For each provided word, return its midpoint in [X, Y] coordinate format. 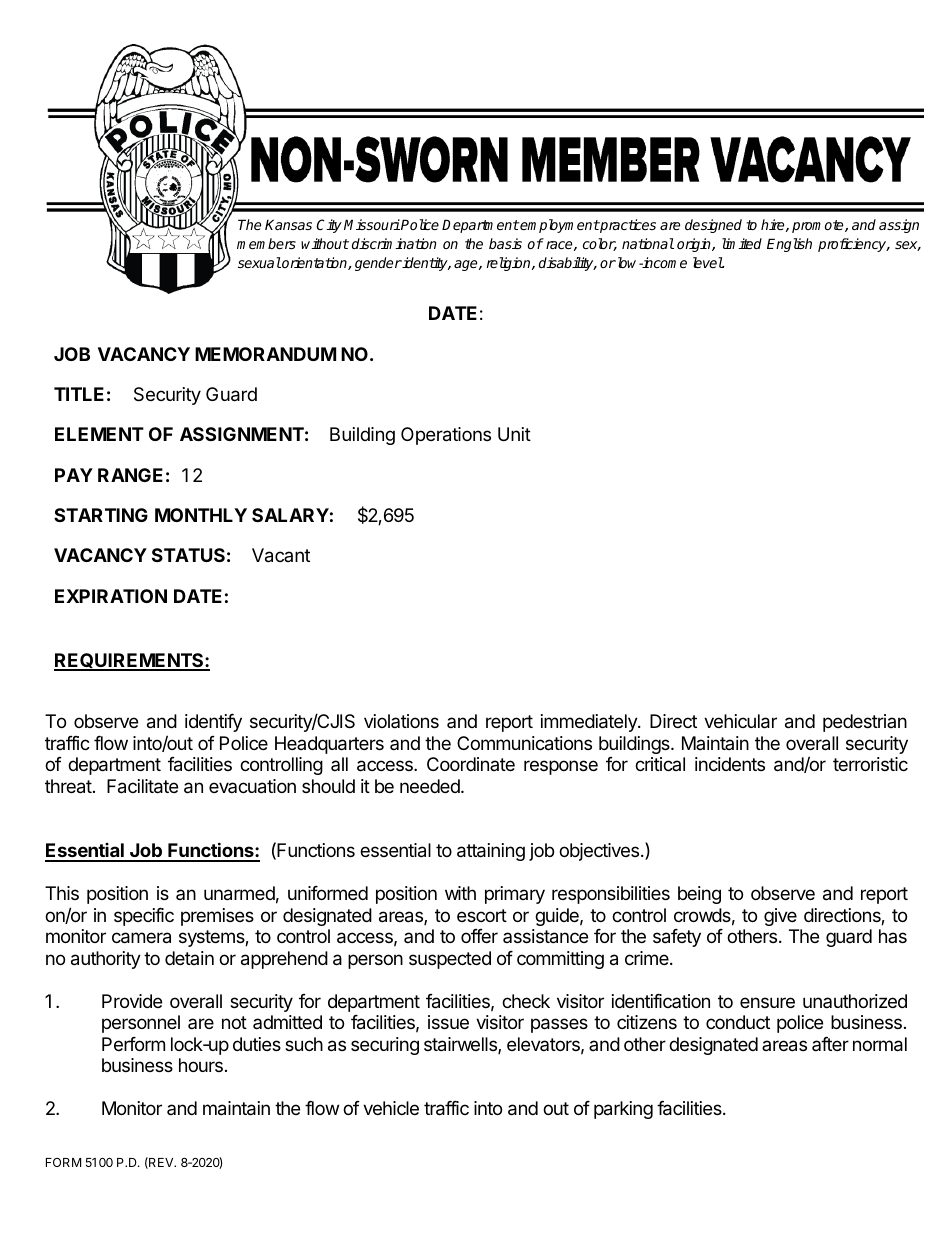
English [789, 245]
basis [505, 243]
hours [201, 1065]
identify [213, 723]
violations [401, 721]
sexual [259, 262]
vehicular [740, 721]
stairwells [461, 1045]
